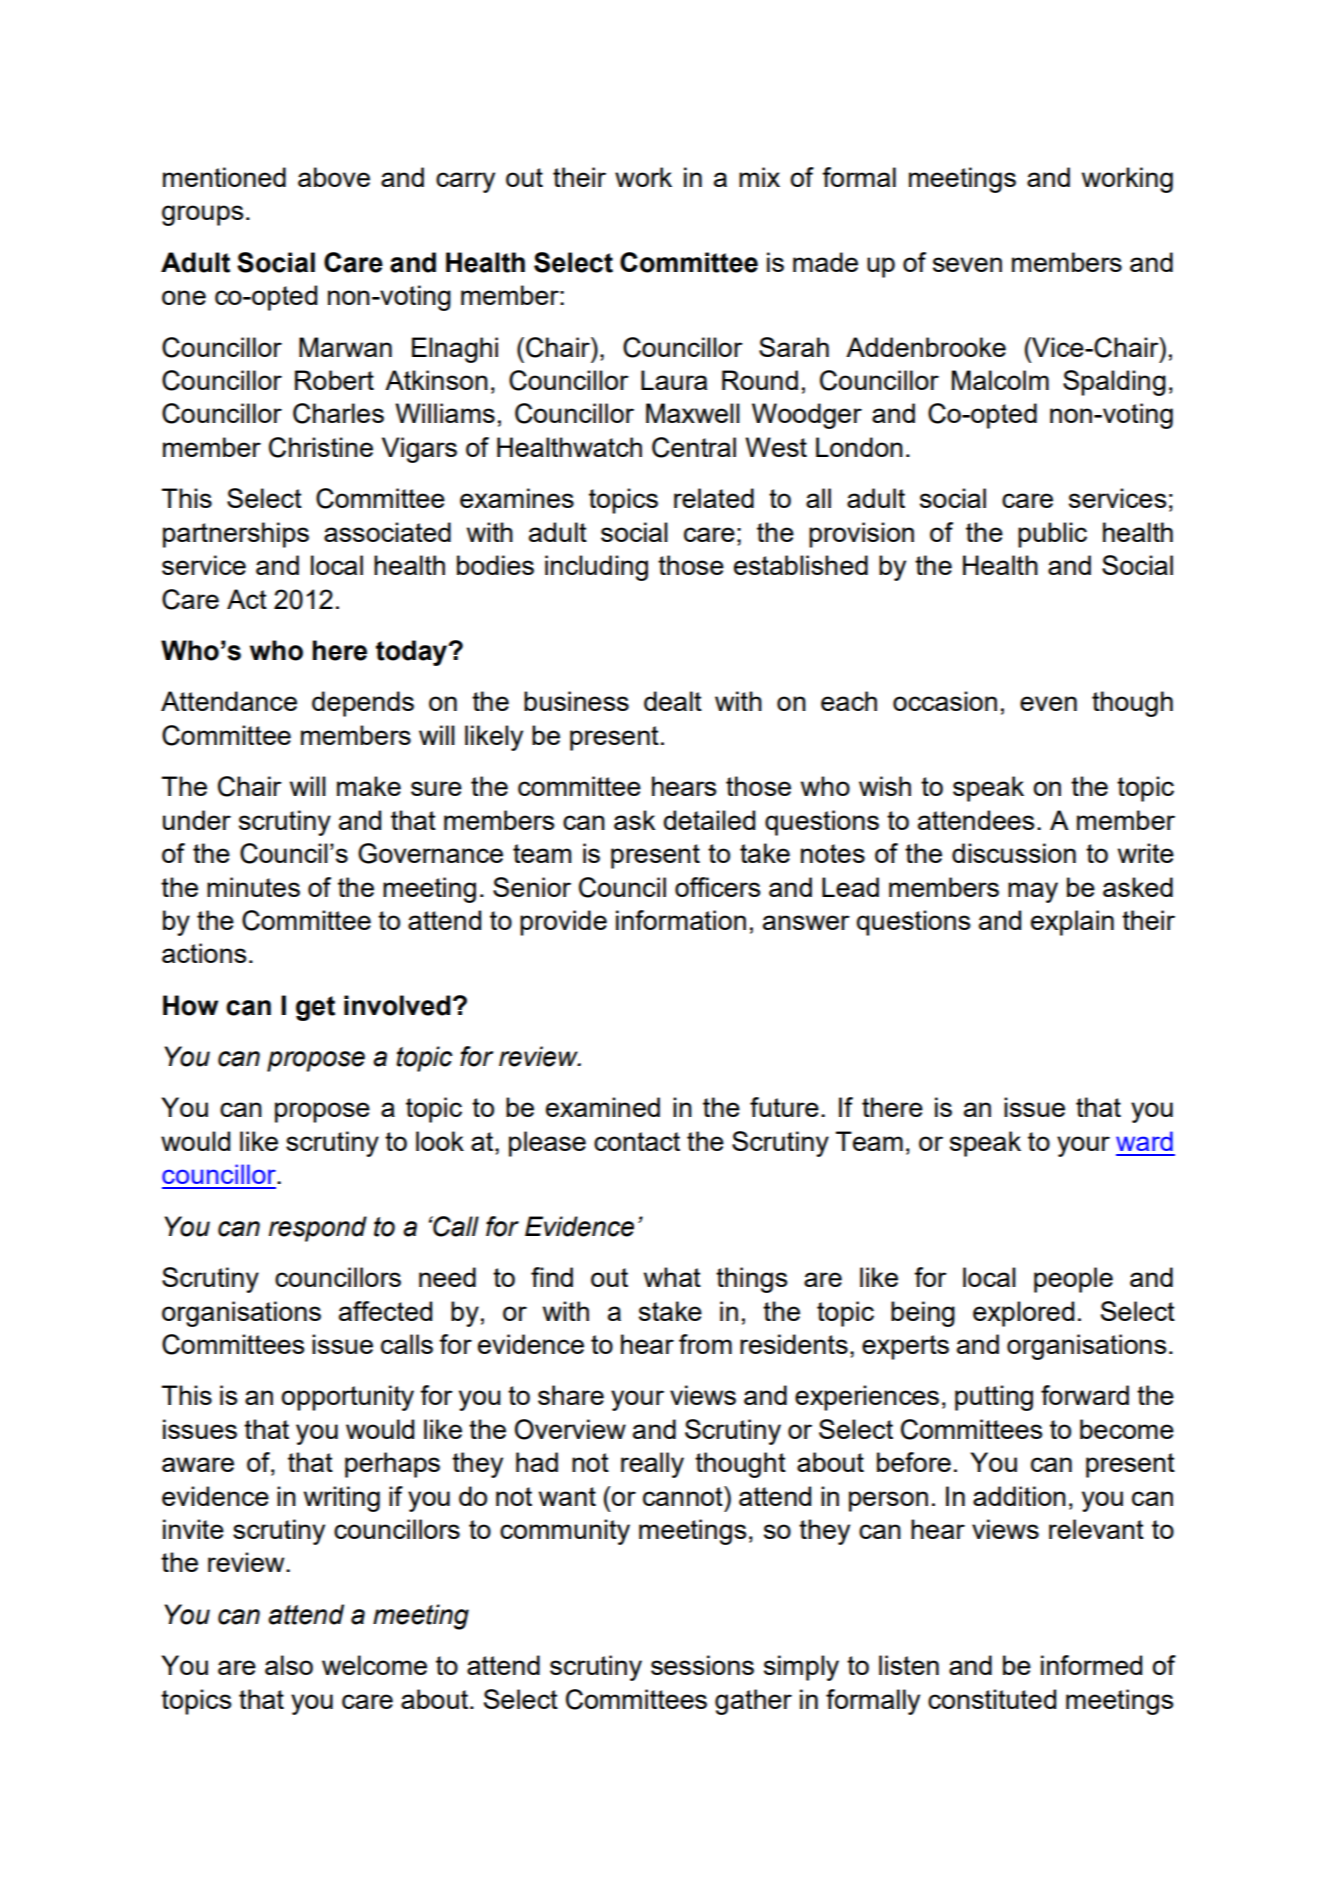 This screenshot has height=1890, width=1336. What do you see at coordinates (334, 177) in the screenshot?
I see `above` at bounding box center [334, 177].
